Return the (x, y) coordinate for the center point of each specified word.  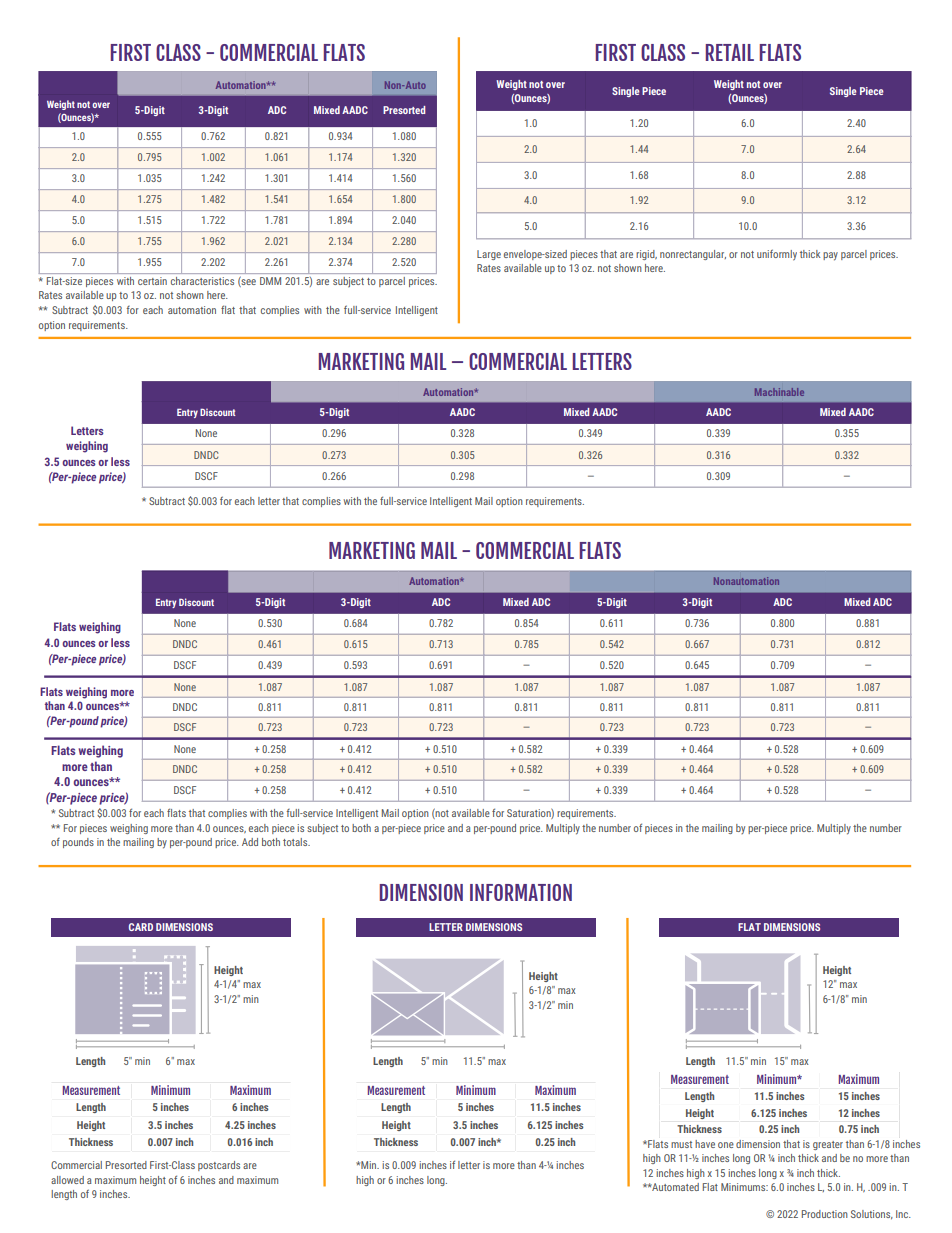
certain (152, 281)
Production (825, 1214)
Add (250, 842)
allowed (67, 1180)
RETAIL (730, 52)
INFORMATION (521, 892)
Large (489, 255)
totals (296, 842)
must (681, 1144)
